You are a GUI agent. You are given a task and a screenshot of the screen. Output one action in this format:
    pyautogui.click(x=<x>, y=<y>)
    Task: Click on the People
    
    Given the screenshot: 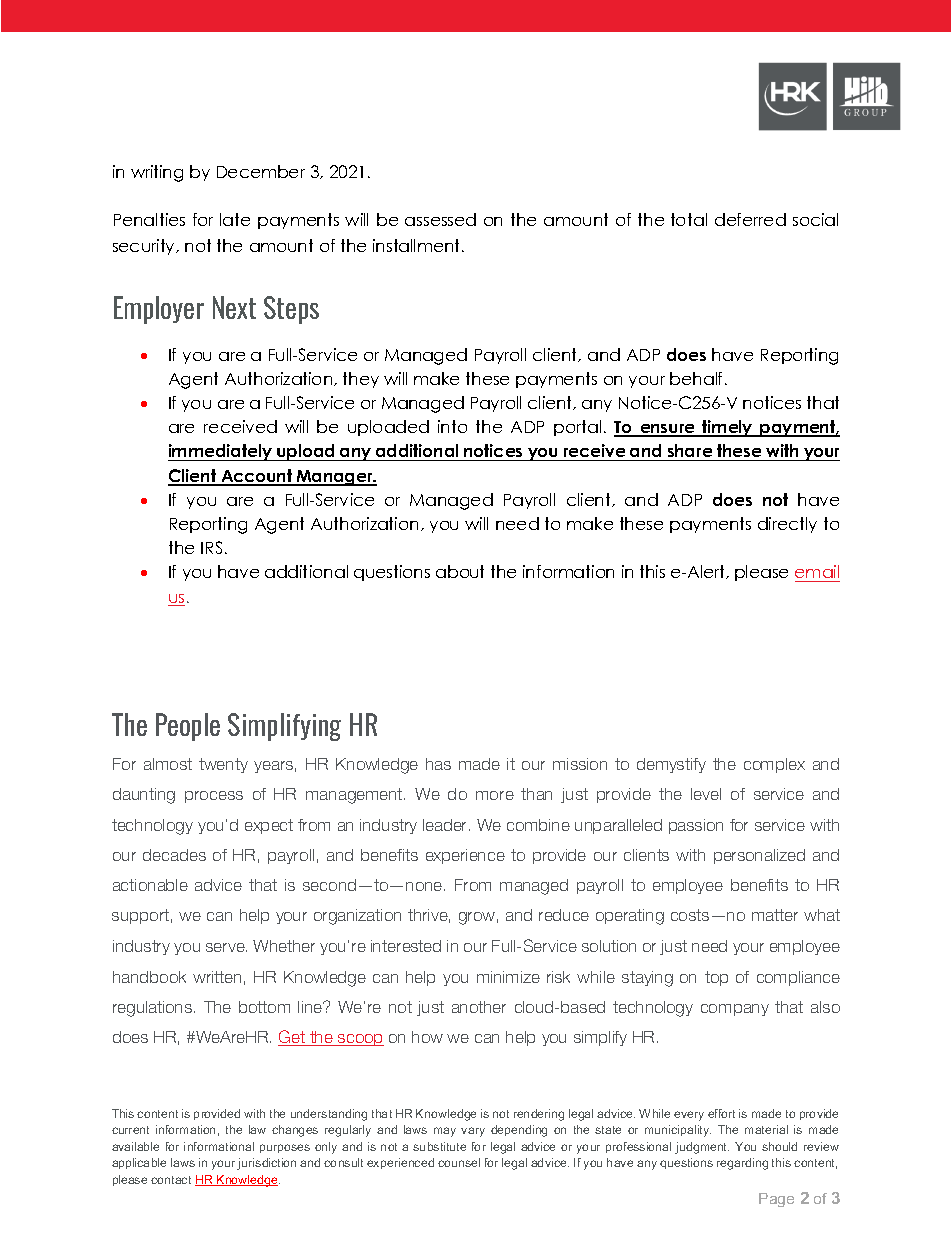 What is the action you would take?
    pyautogui.click(x=188, y=727)
